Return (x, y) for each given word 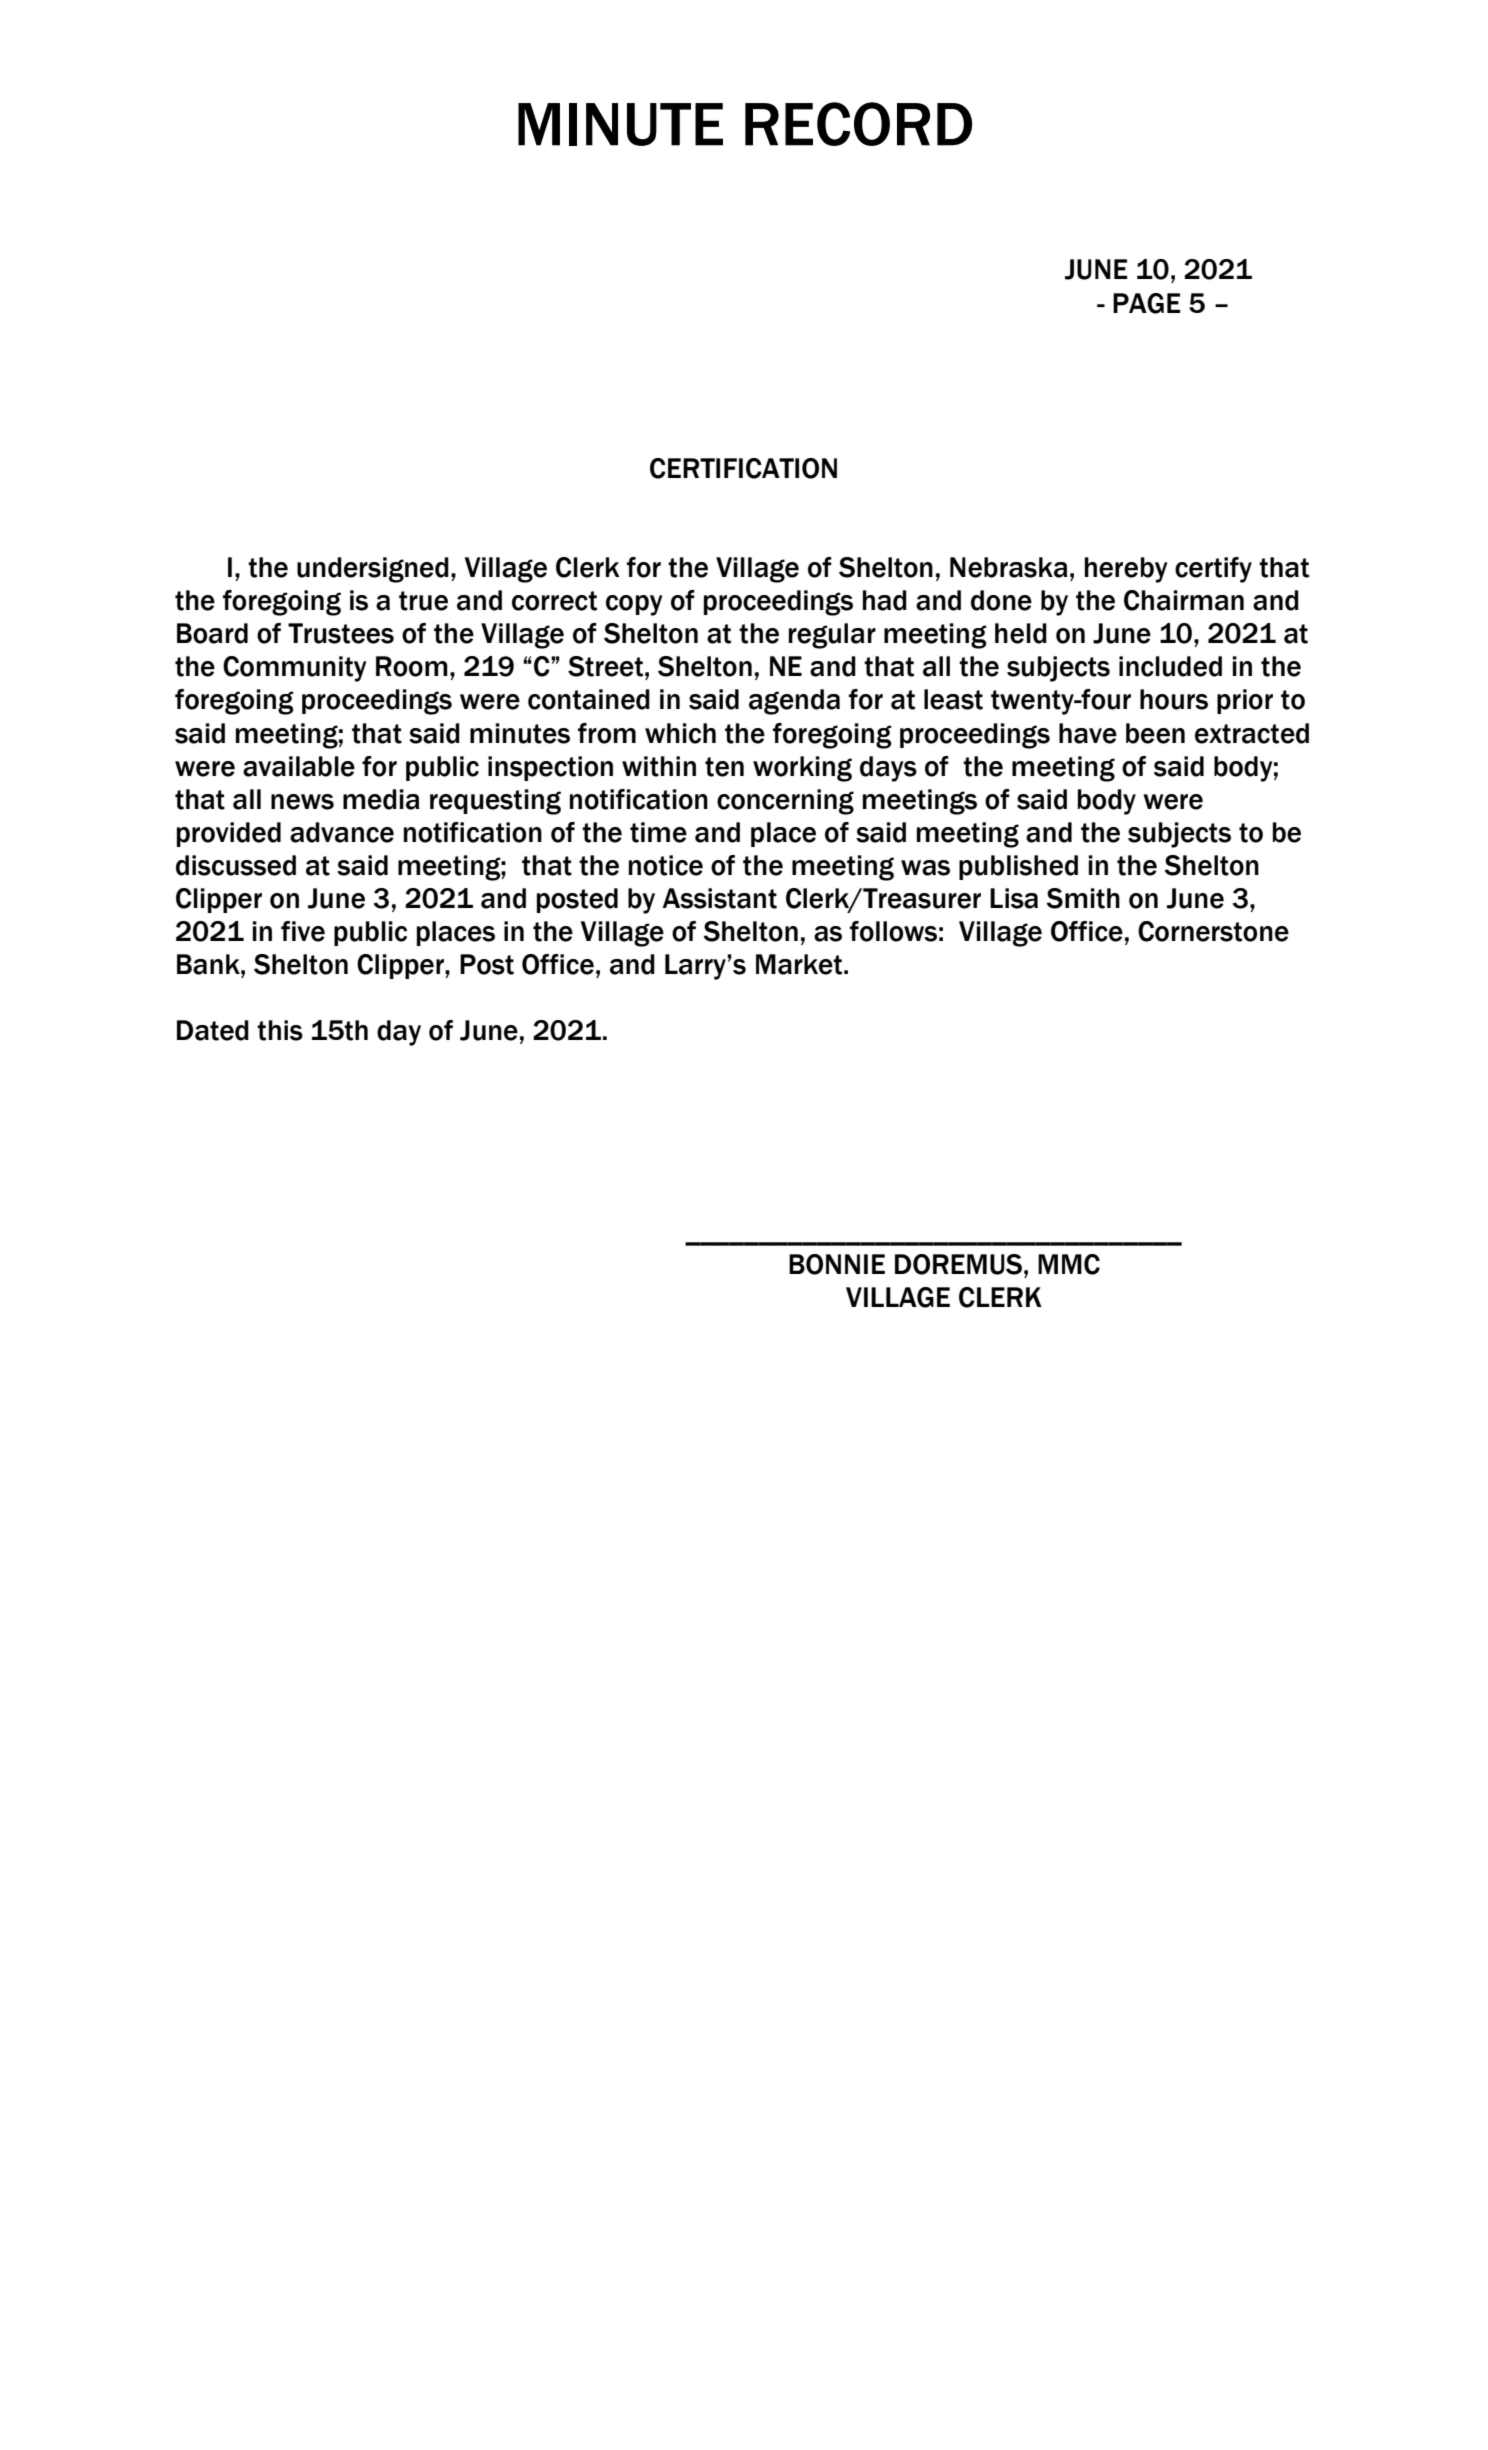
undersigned (373, 570)
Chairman (1184, 600)
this (280, 1030)
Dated (213, 1030)
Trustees (341, 633)
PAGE (1147, 303)
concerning (785, 802)
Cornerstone (1213, 931)
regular (832, 636)
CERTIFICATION (743, 468)
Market (799, 964)
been (1155, 733)
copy (634, 605)
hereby (1126, 570)
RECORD (858, 124)
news (302, 802)
